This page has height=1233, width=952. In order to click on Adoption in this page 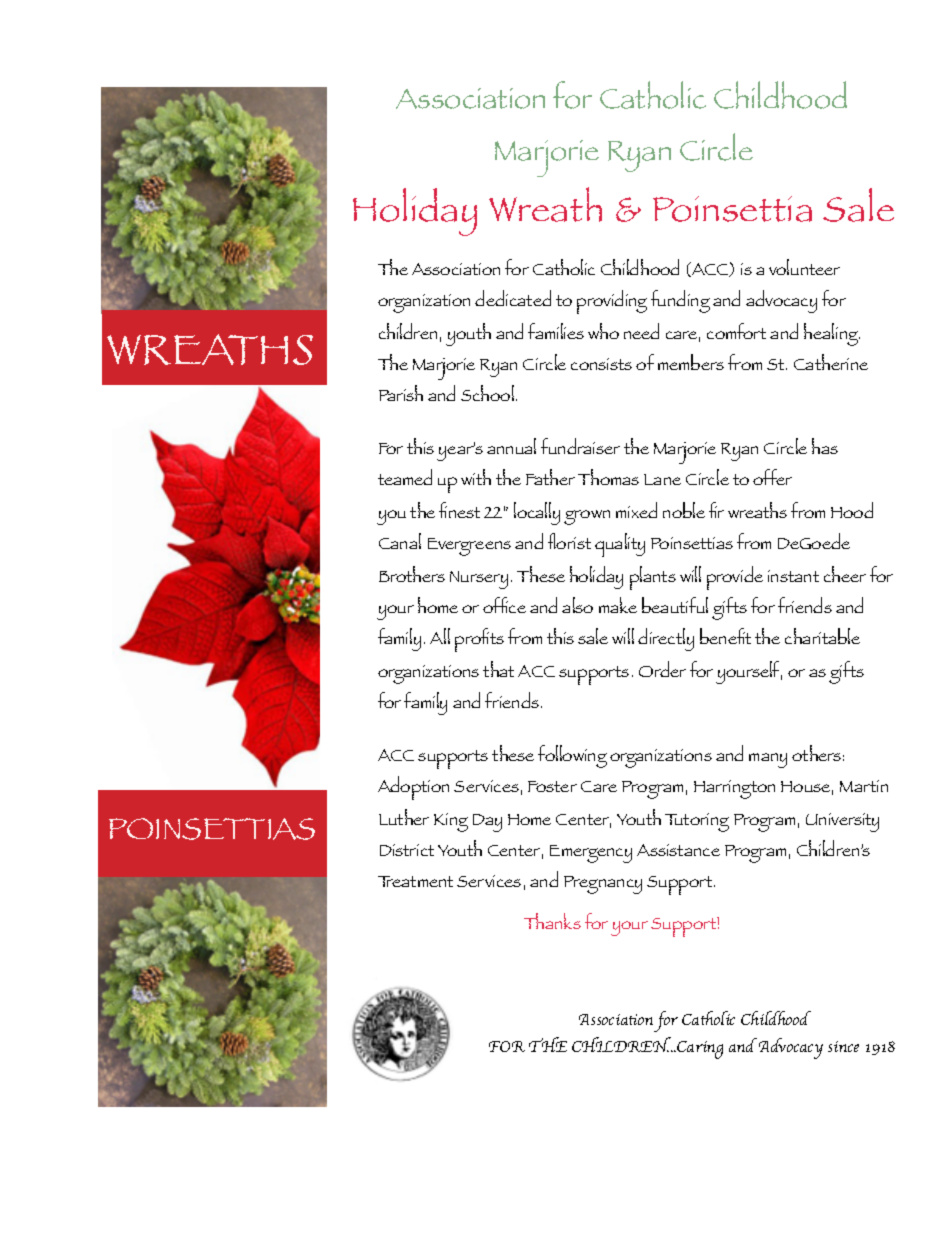, I will do `click(413, 788)`.
